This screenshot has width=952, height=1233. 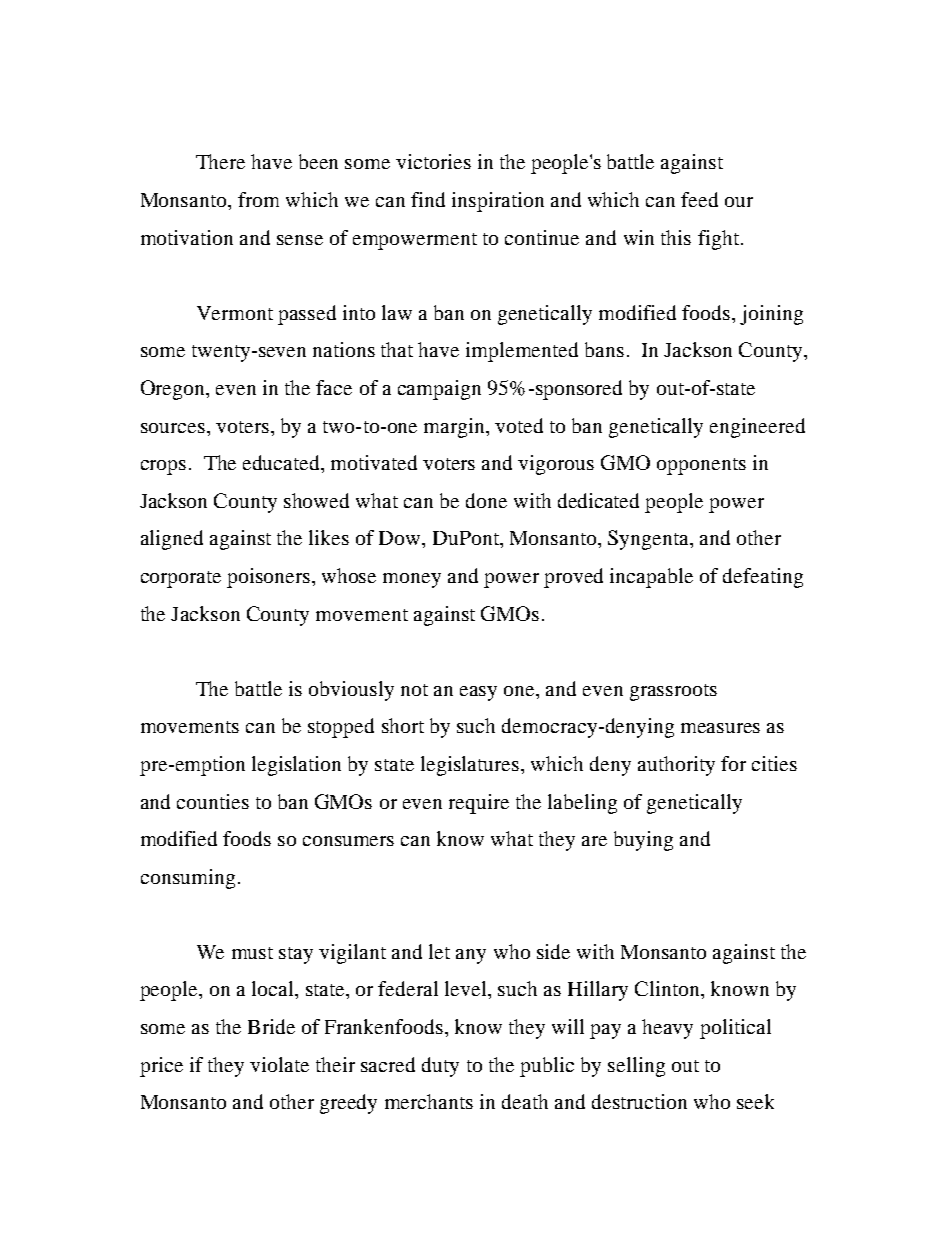 What do you see at coordinates (699, 199) in the screenshot?
I see `feed` at bounding box center [699, 199].
